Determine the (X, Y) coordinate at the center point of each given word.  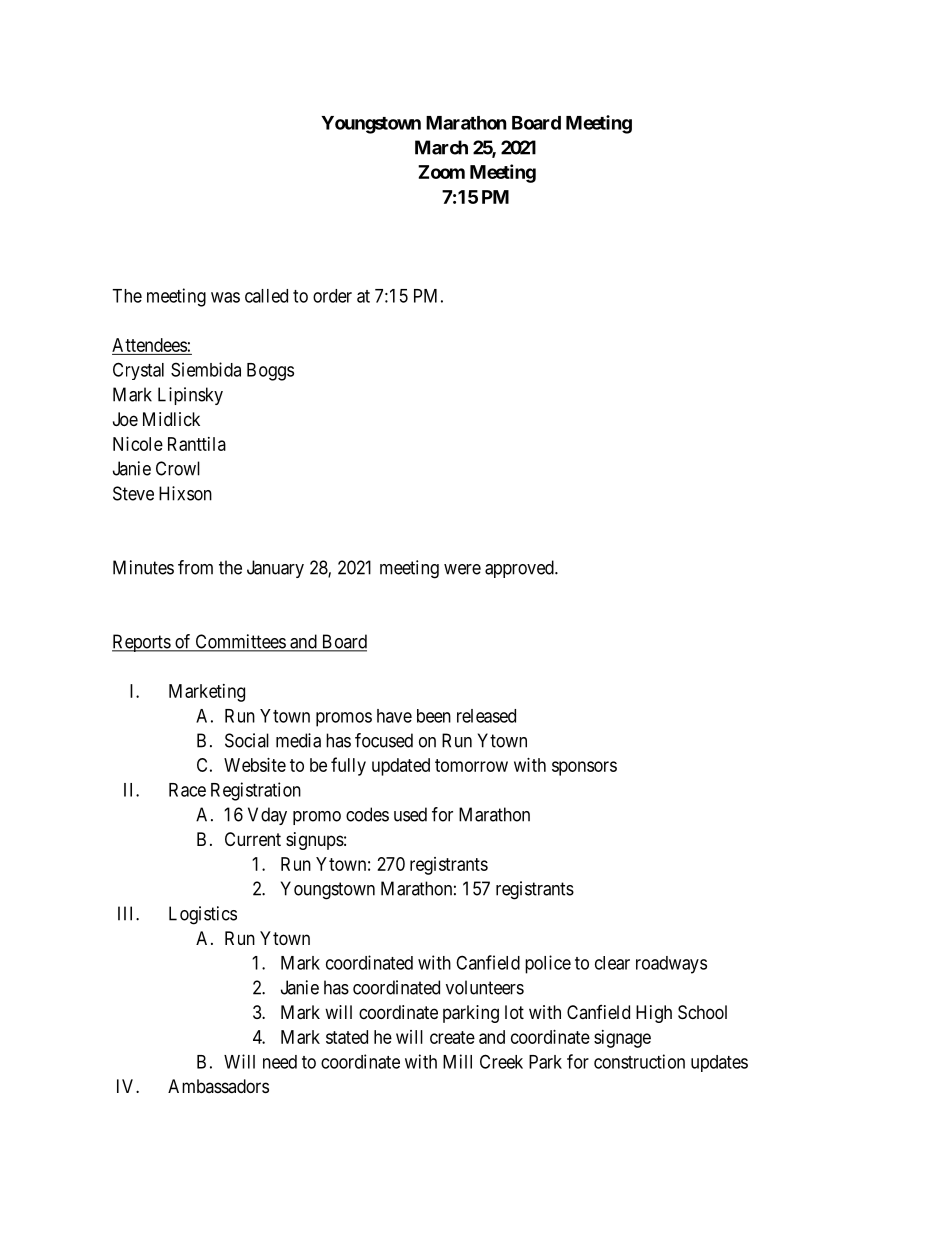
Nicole (138, 444)
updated (401, 767)
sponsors (584, 768)
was (225, 297)
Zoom (441, 172)
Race (187, 790)
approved (520, 569)
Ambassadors (218, 1086)
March (441, 147)
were (462, 569)
